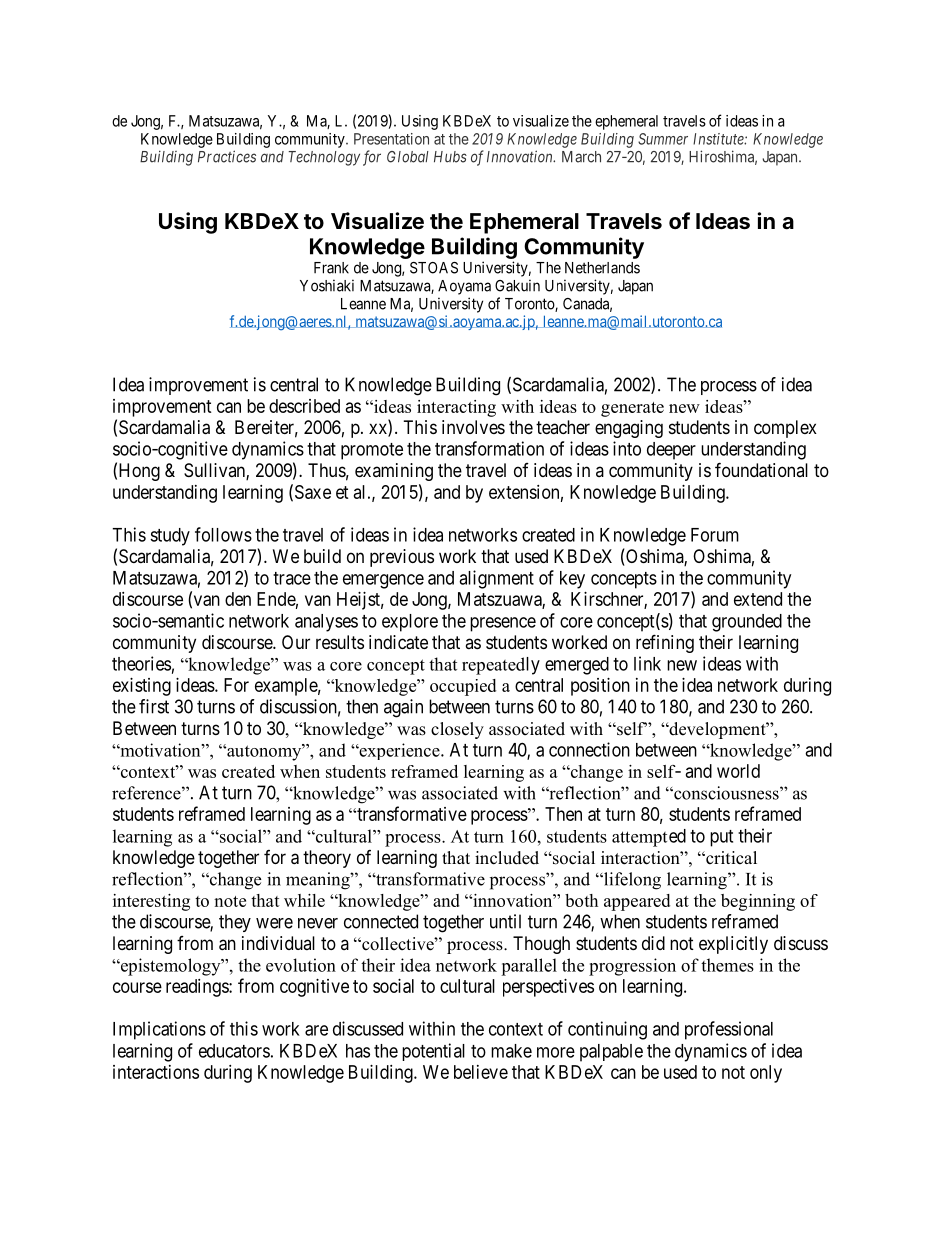 The image size is (952, 1233). I want to click on closely, so click(457, 730).
